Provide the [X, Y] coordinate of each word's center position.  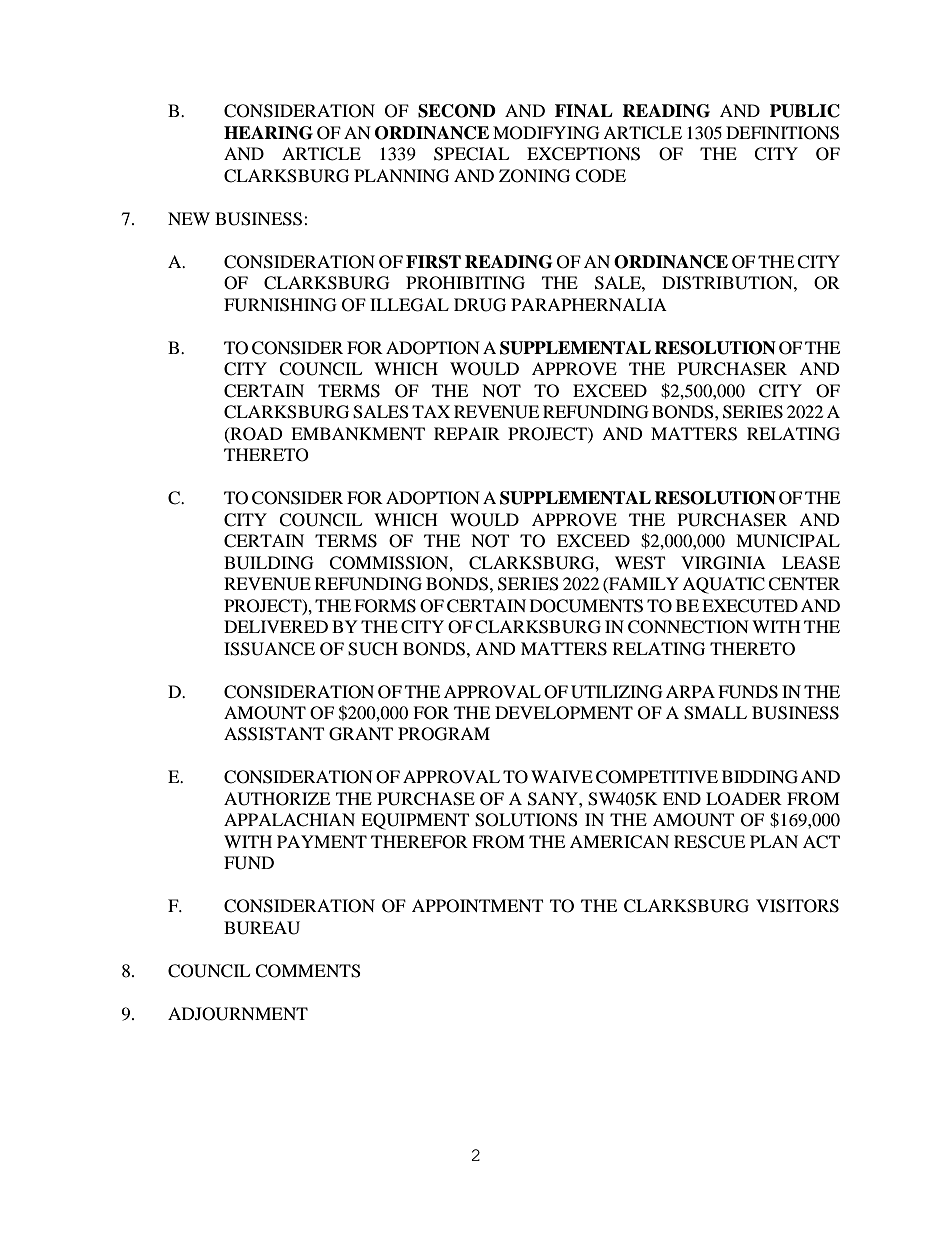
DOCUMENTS [586, 606]
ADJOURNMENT [238, 1014]
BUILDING [269, 563]
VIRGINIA [723, 563]
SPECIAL [471, 154]
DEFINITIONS [782, 133]
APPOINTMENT [477, 906]
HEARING [268, 133]
